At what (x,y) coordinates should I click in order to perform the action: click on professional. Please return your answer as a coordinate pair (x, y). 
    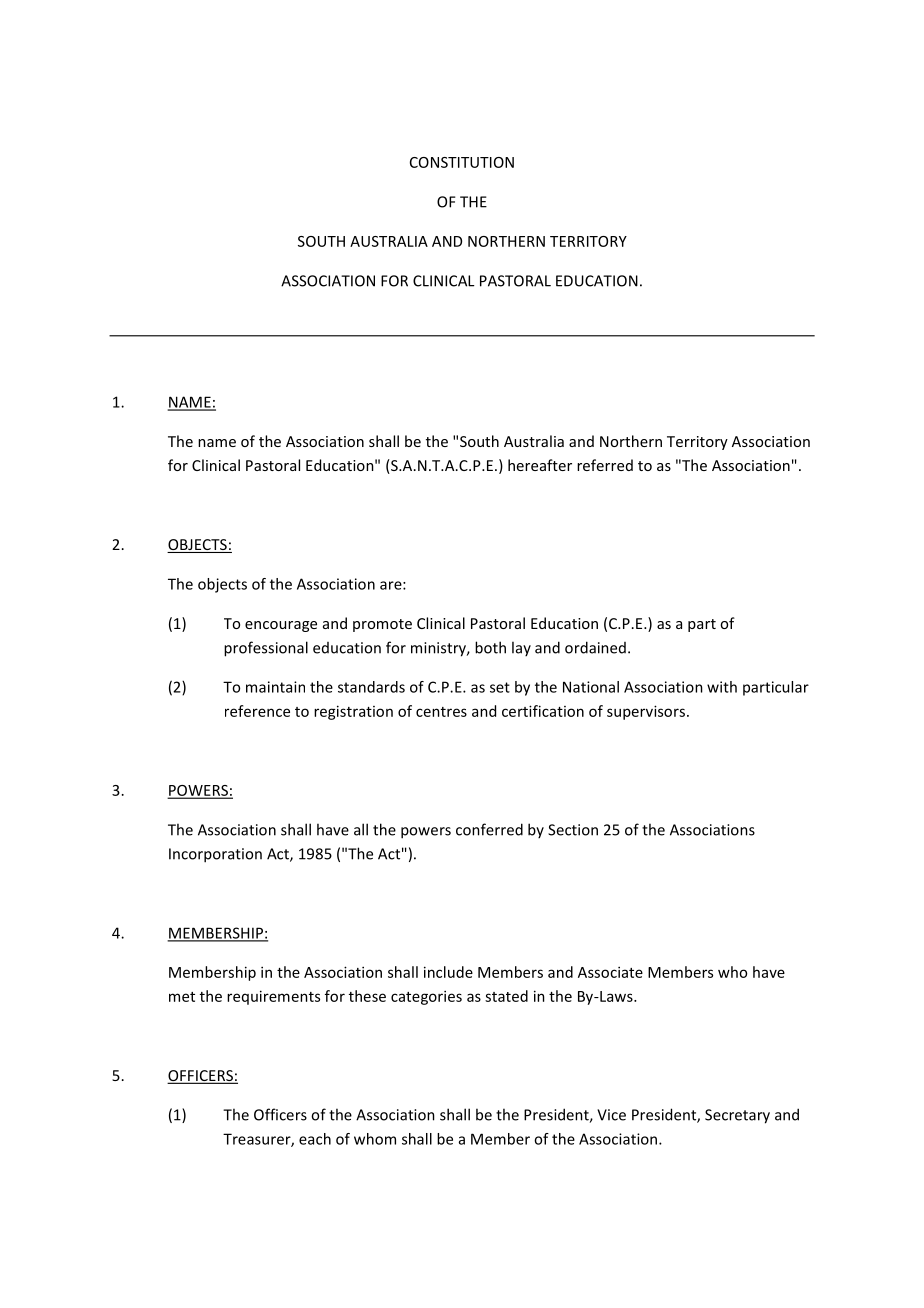
    Looking at the image, I should click on (266, 649).
